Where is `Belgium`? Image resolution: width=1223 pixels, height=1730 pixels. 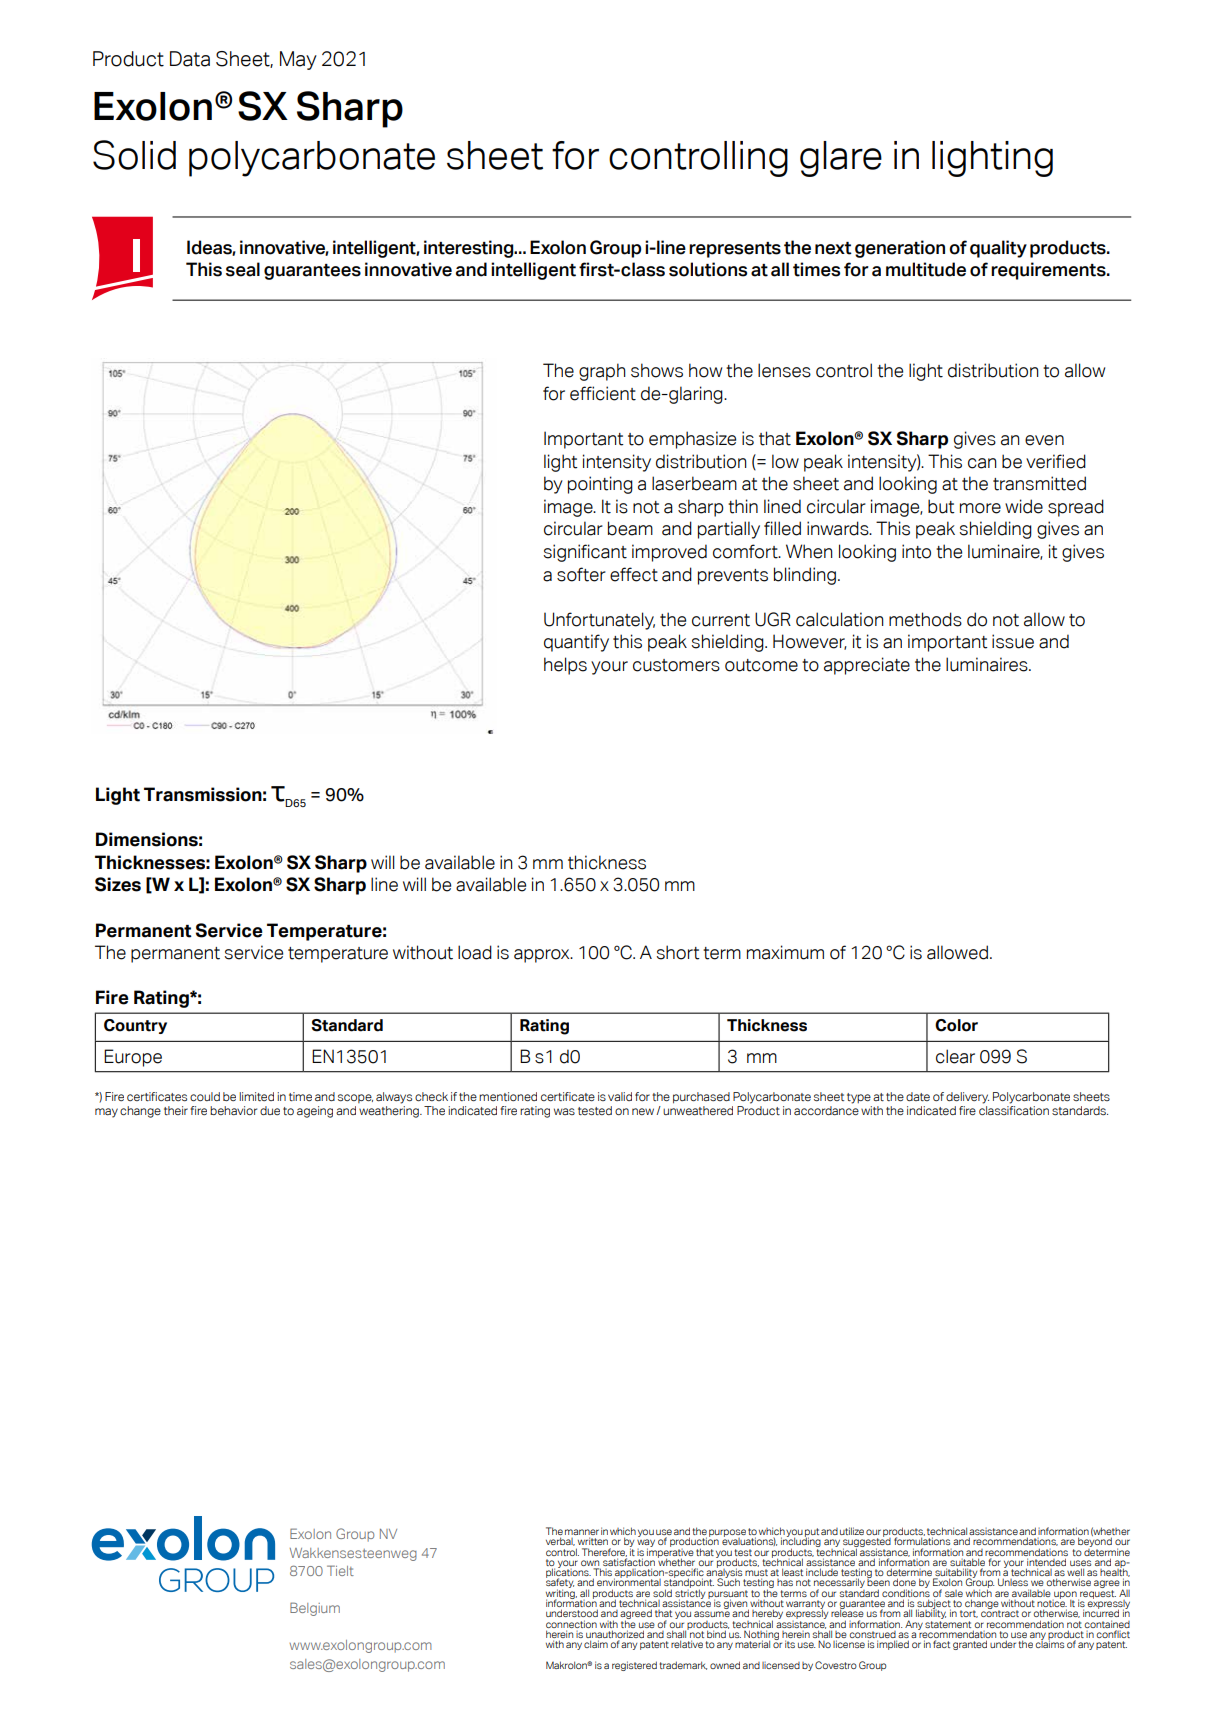 Belgium is located at coordinates (315, 1609).
